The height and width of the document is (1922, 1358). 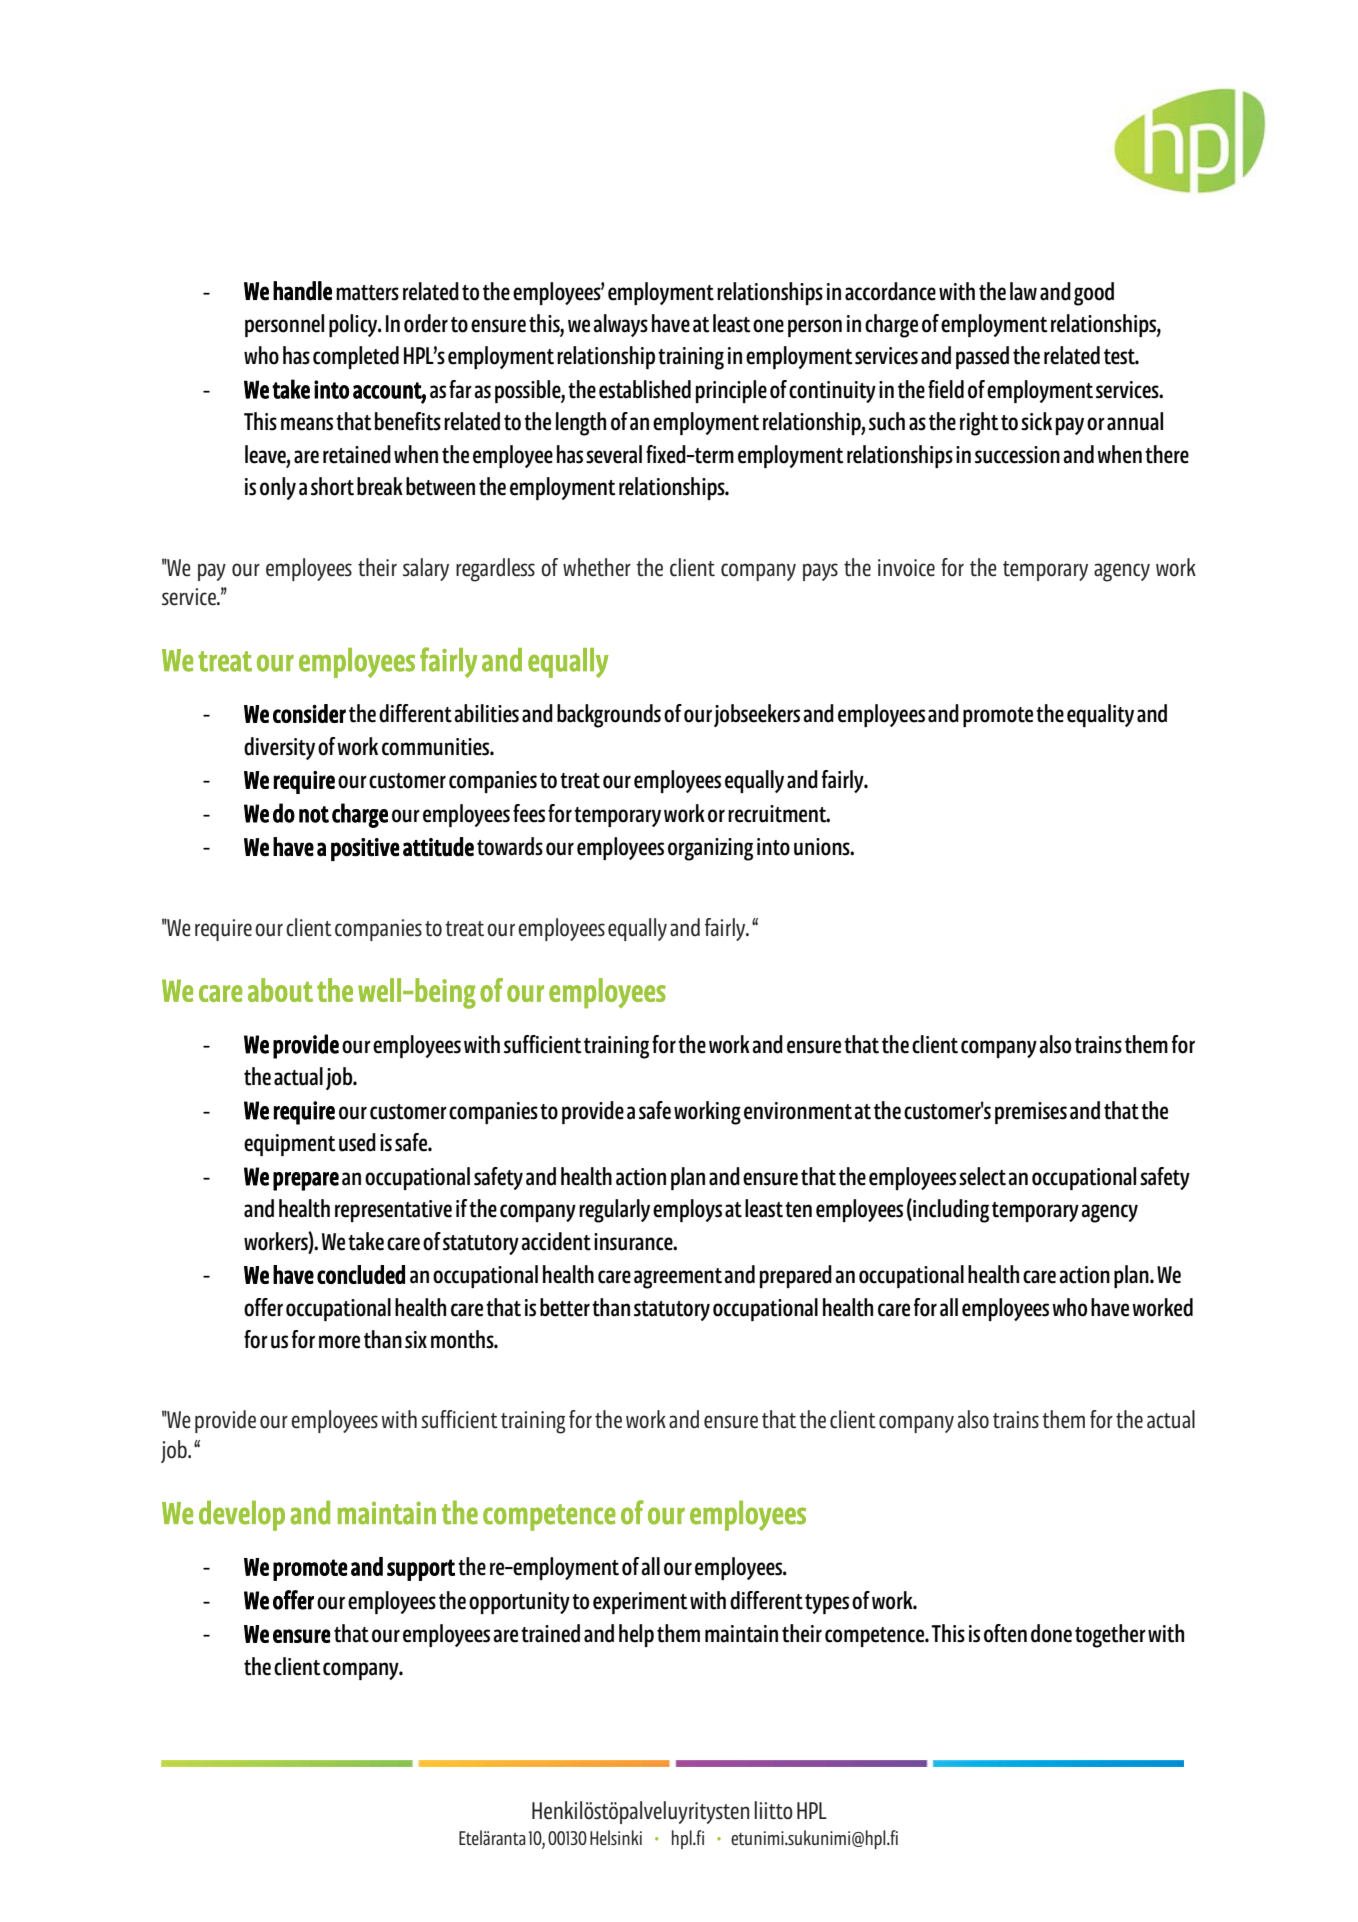 I want to click on diversity, so click(x=279, y=748).
